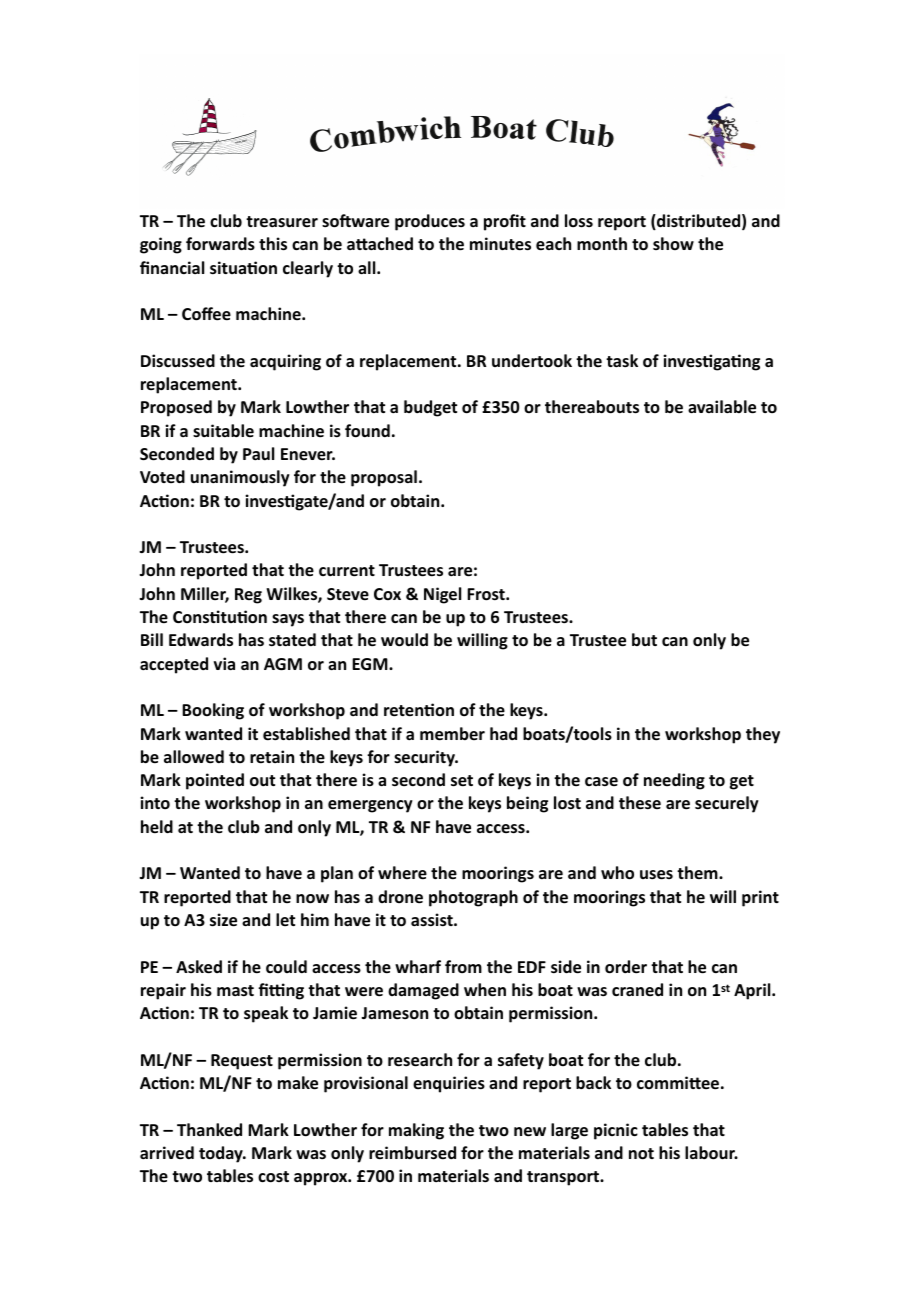 Image resolution: width=924 pixels, height=1308 pixels. I want to click on Booking, so click(213, 711).
